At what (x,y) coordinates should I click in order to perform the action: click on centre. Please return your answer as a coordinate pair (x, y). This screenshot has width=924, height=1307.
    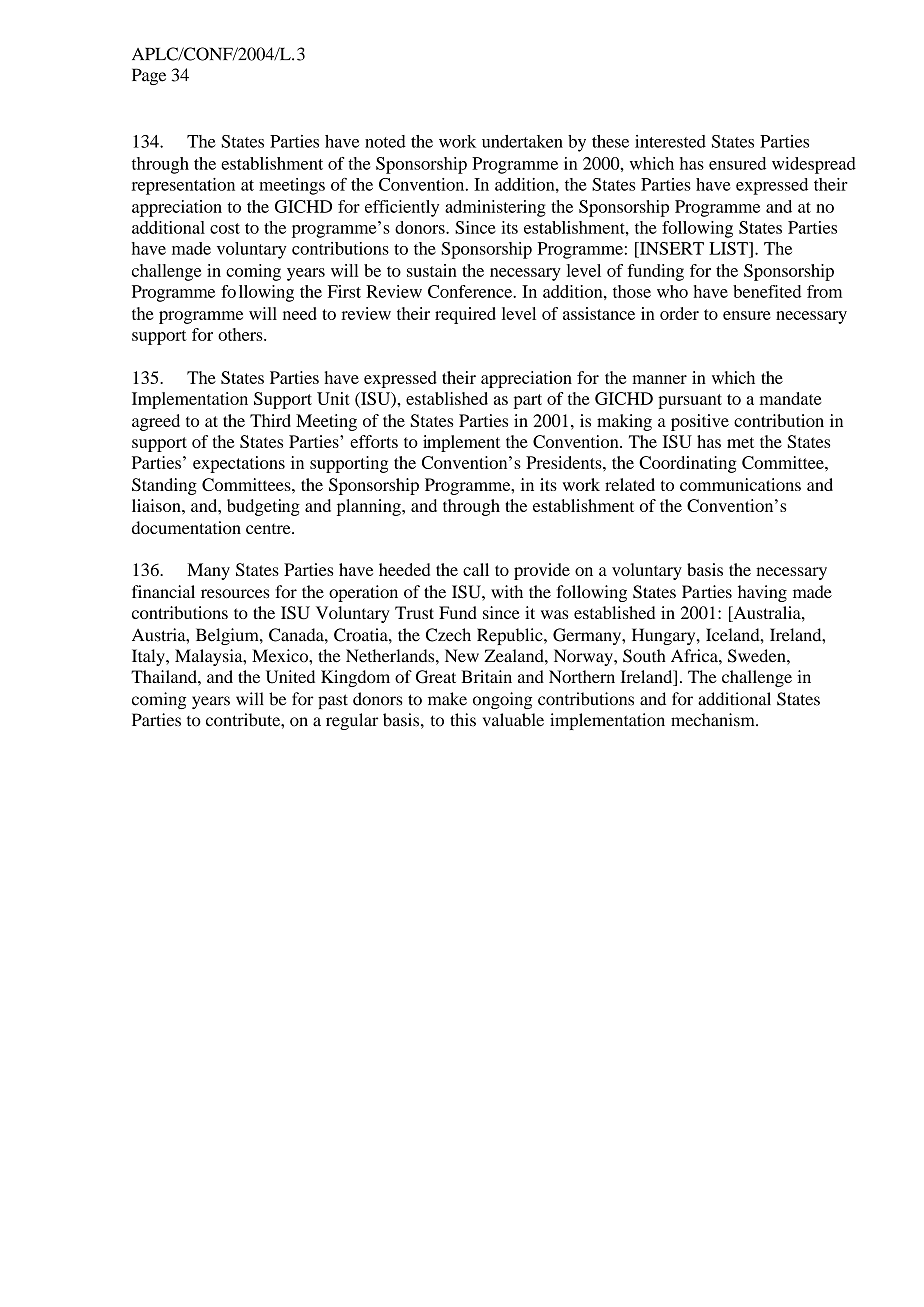
    Looking at the image, I should click on (269, 529).
